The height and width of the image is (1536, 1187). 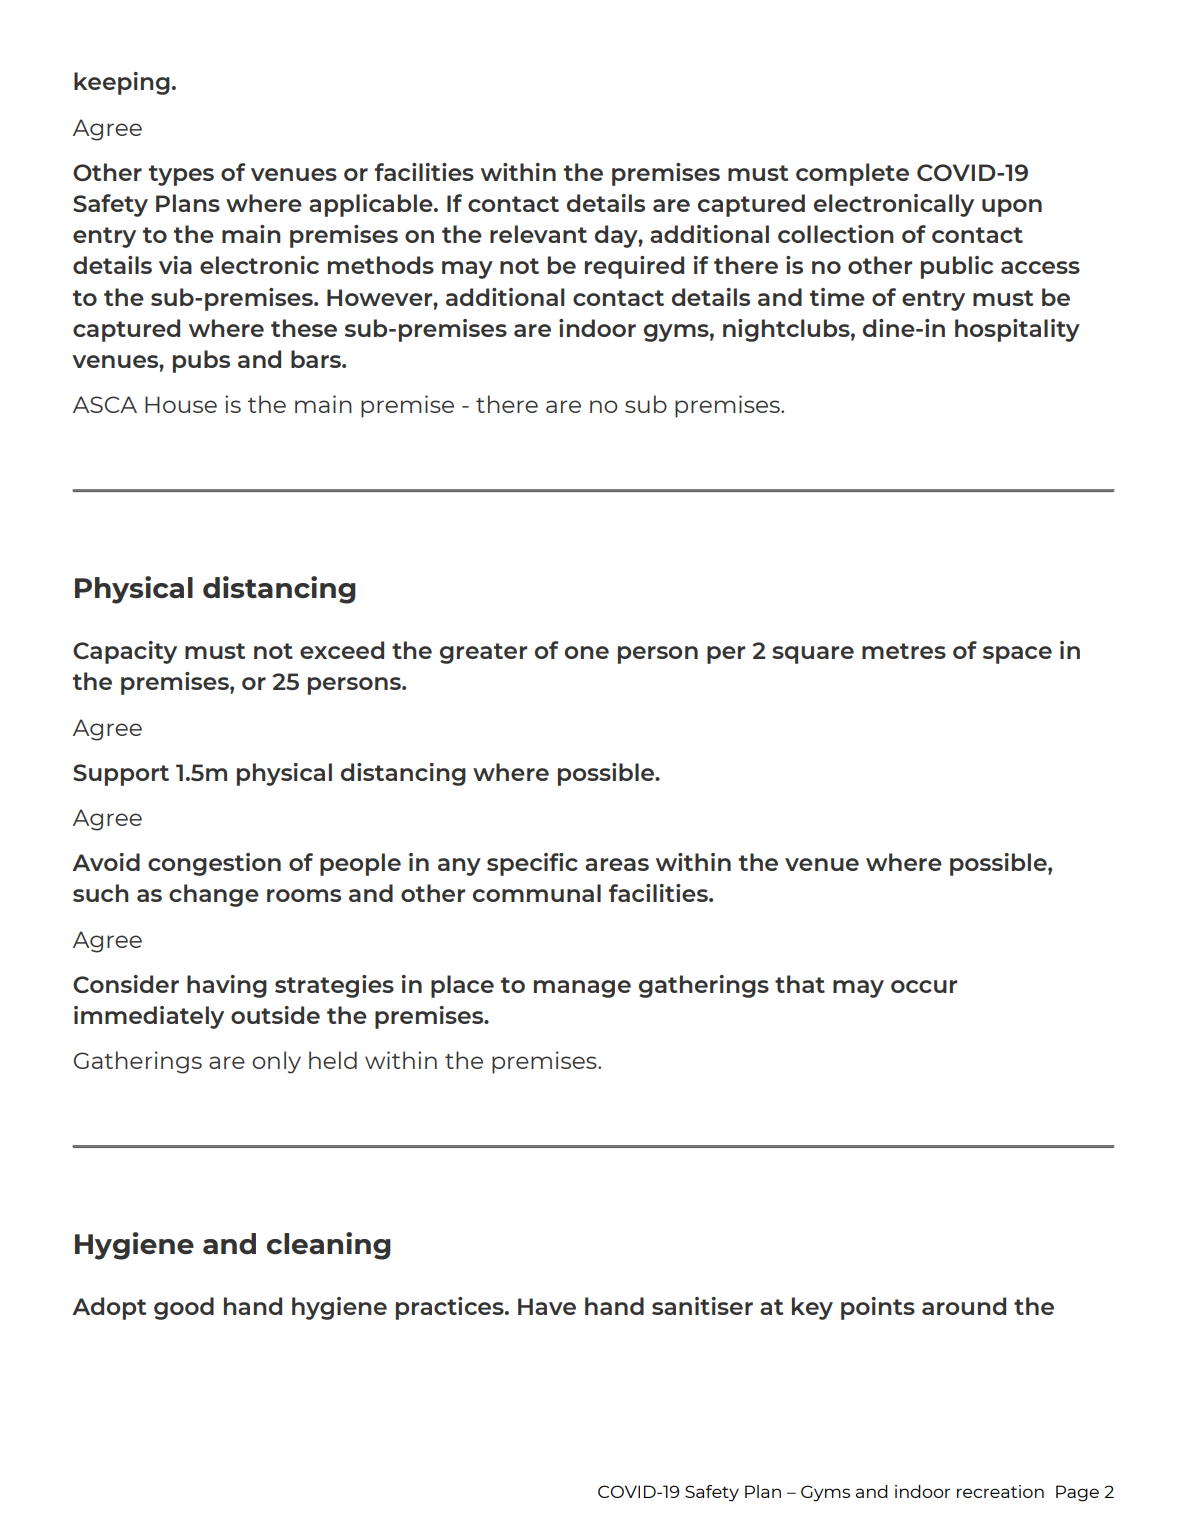 I want to click on required, so click(x=634, y=267).
